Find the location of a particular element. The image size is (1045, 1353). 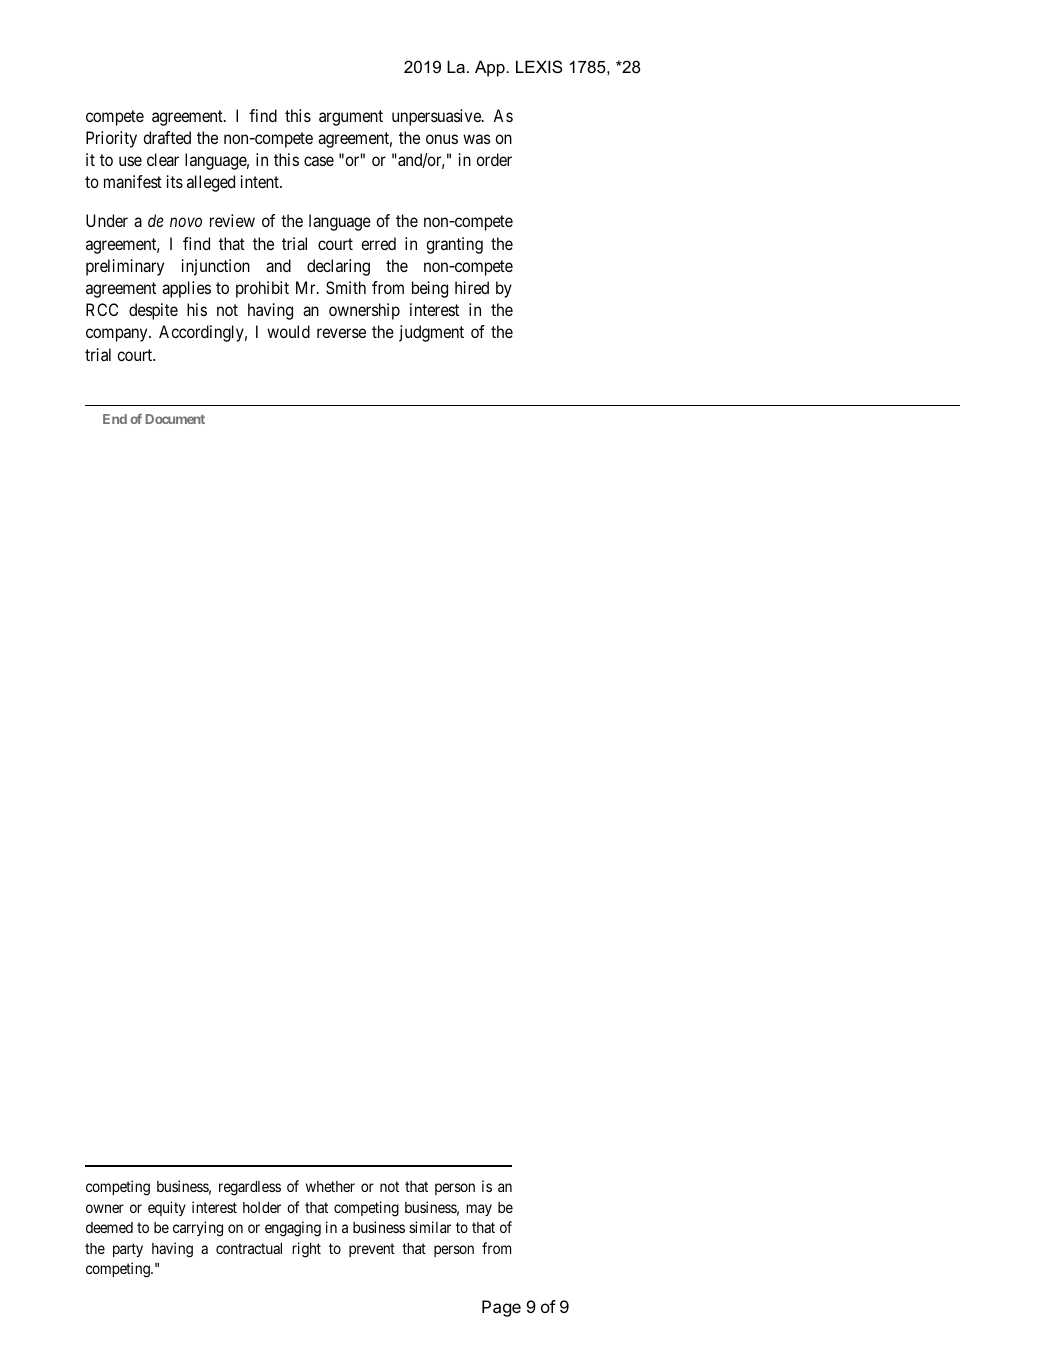

Document is located at coordinates (175, 419).
